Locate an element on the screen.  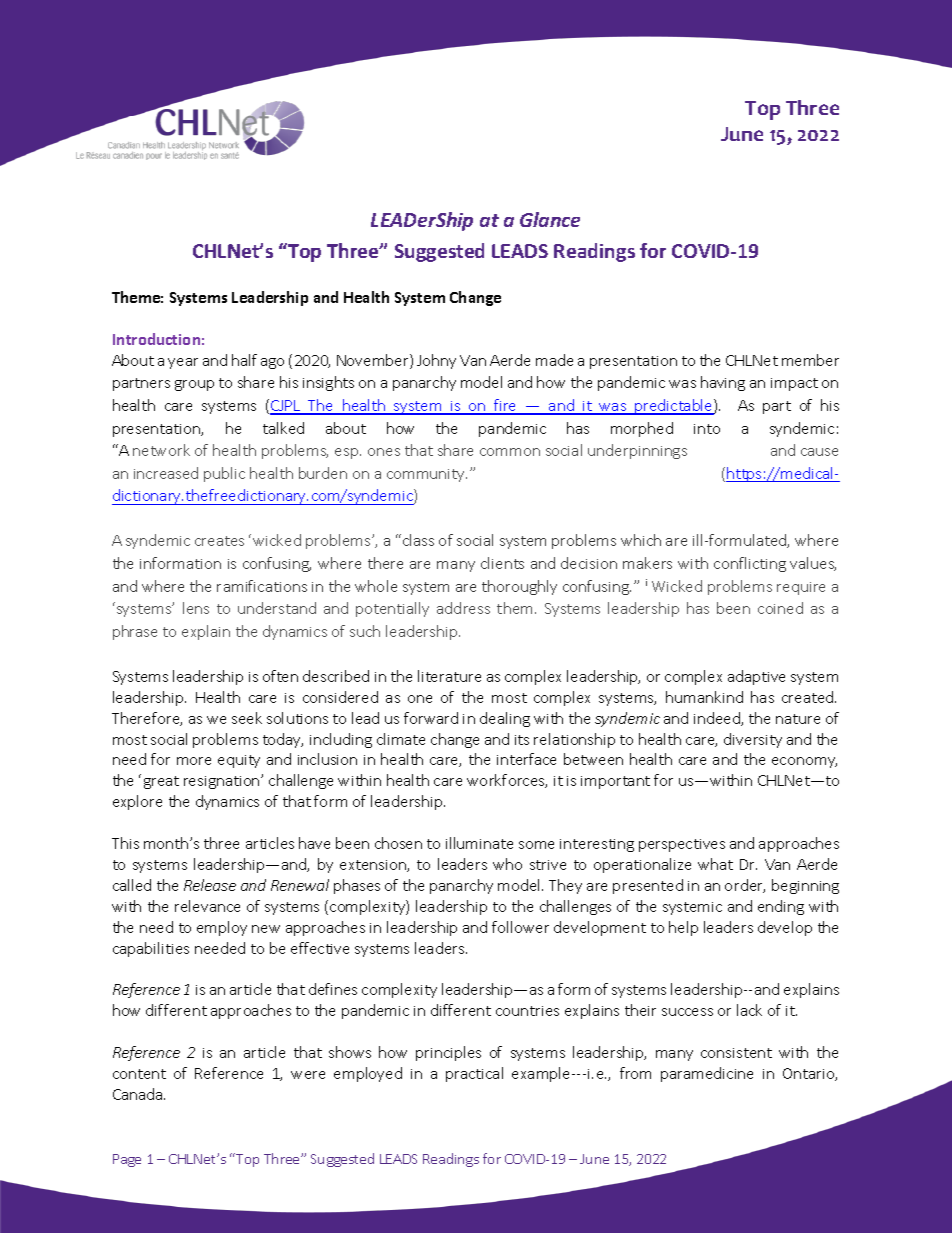
creates is located at coordinates (219, 541).
